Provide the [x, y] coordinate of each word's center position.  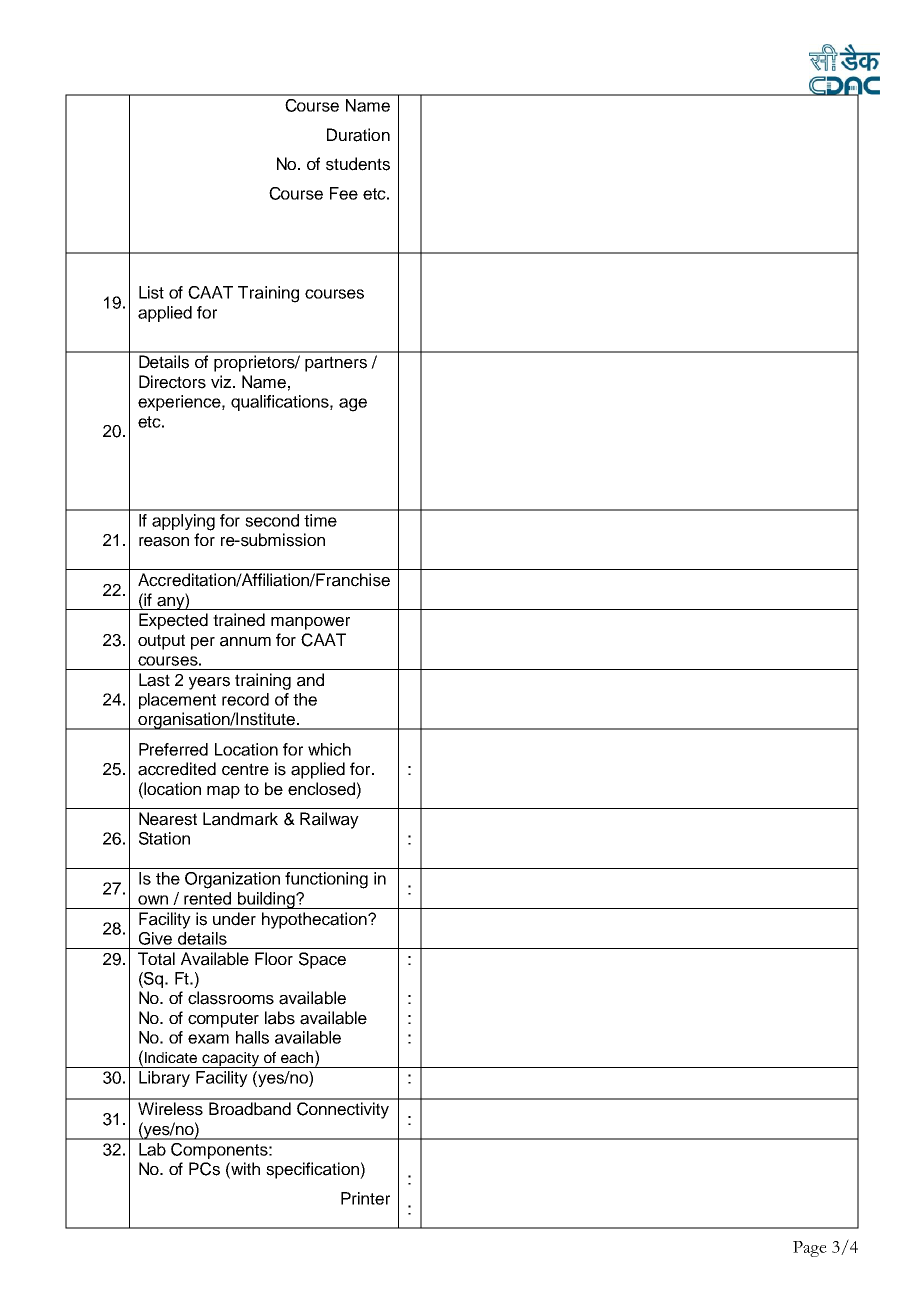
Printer [365, 1198]
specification [313, 1170]
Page [810, 1249]
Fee [344, 193]
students [358, 164]
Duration [358, 135]
